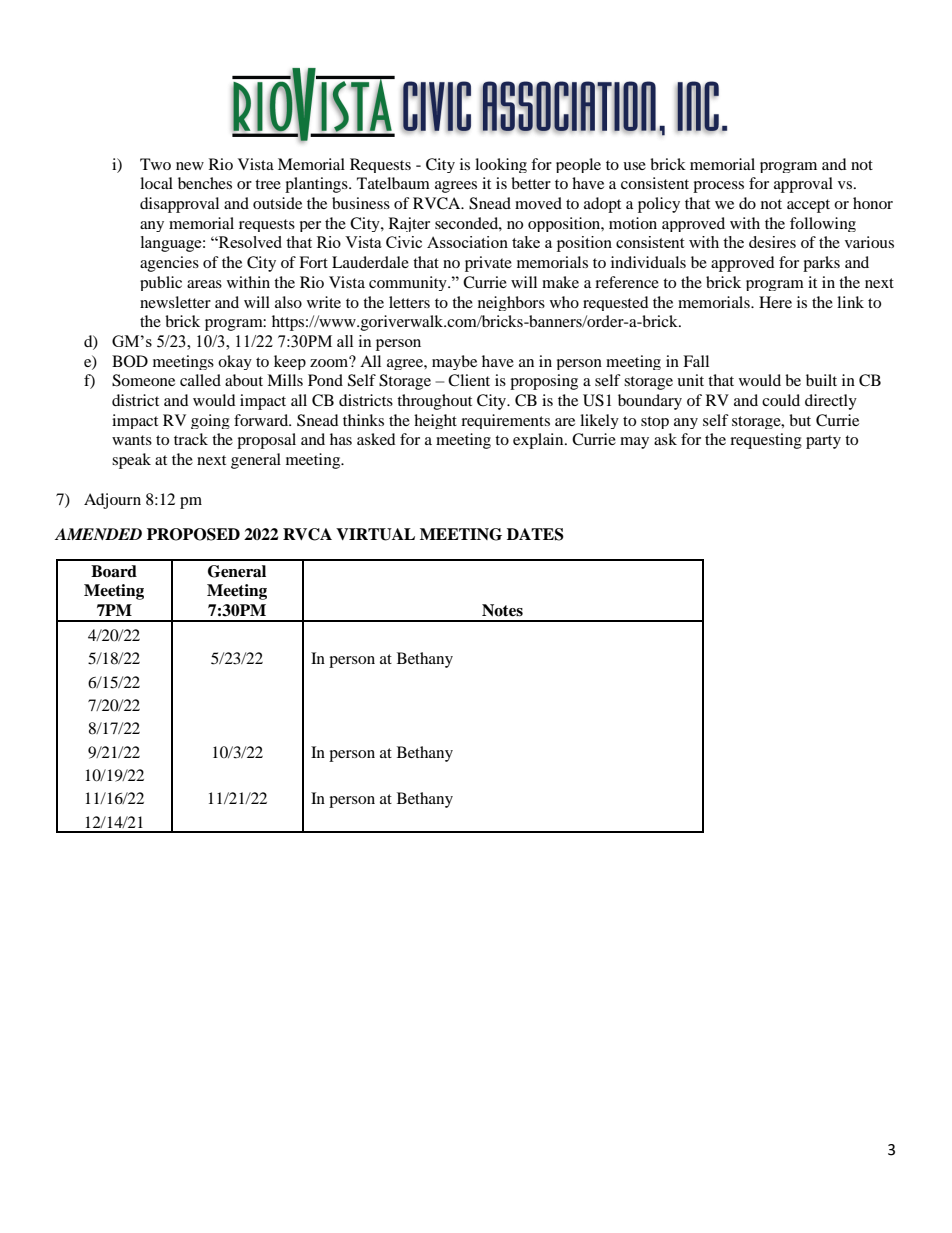  Describe the element at coordinates (114, 571) in the document. I see `Board` at that location.
